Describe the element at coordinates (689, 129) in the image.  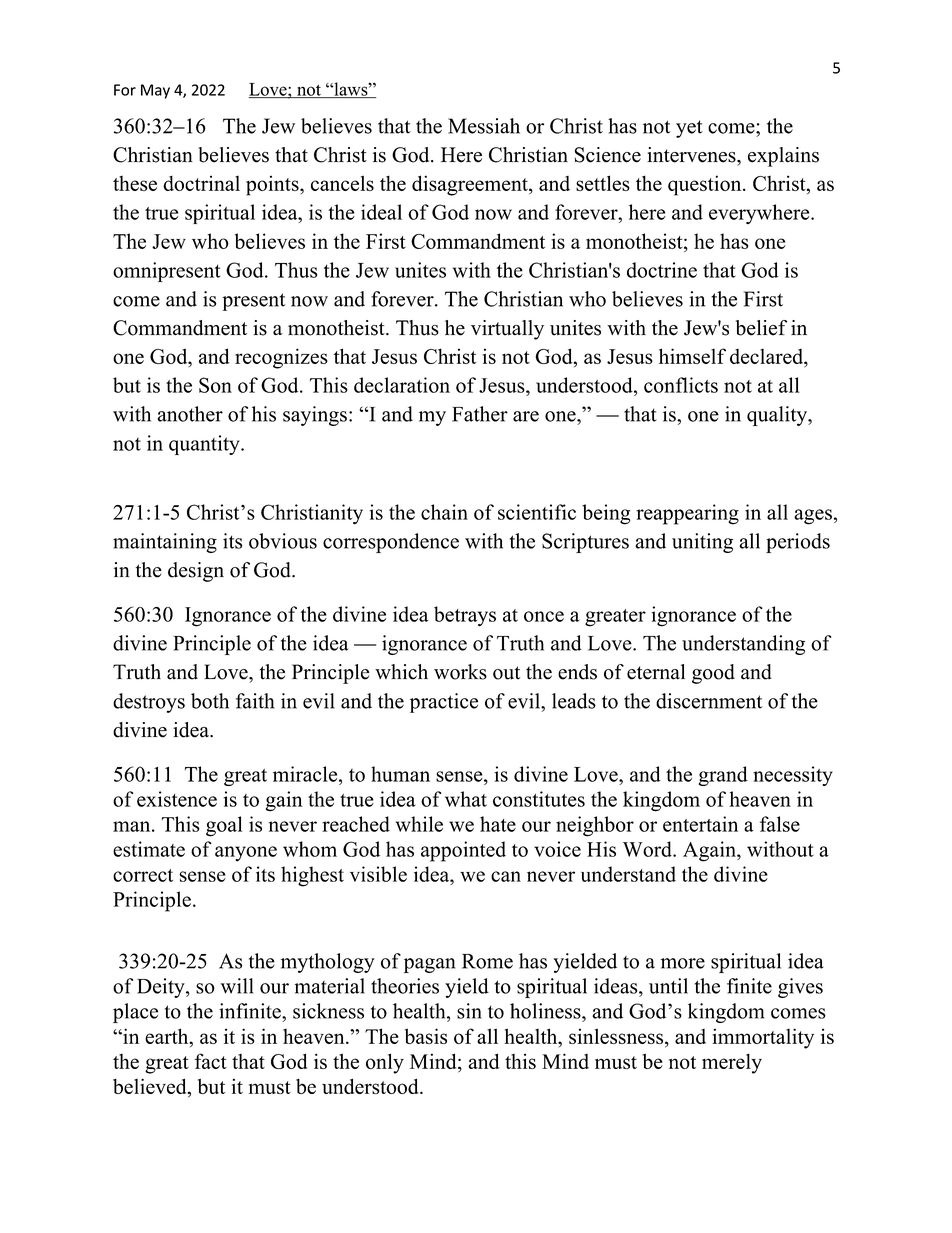
I see `yet` at that location.
